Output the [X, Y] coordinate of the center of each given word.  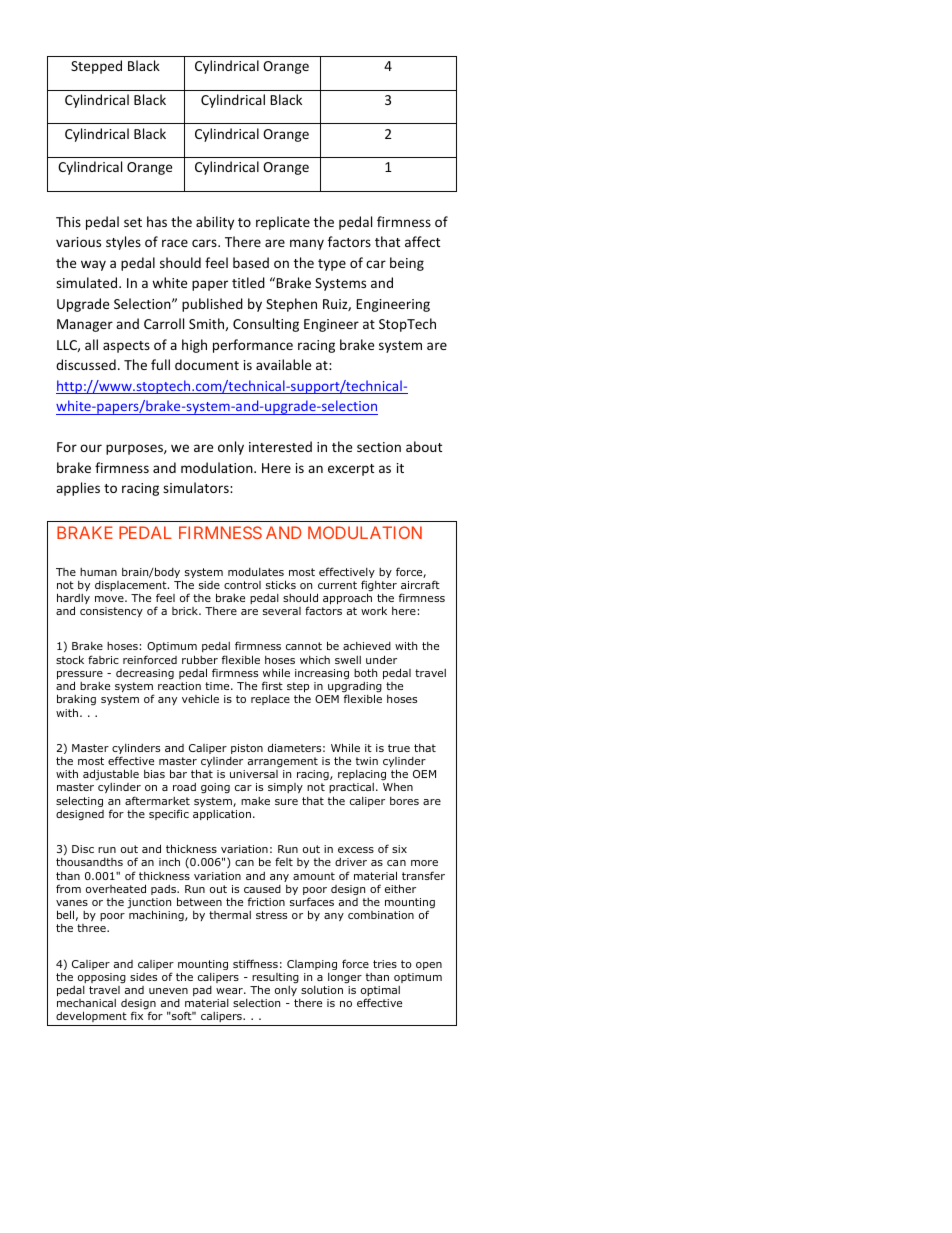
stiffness [255, 963]
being [407, 264]
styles [123, 243]
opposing [102, 978]
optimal [380, 992]
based [251, 262]
